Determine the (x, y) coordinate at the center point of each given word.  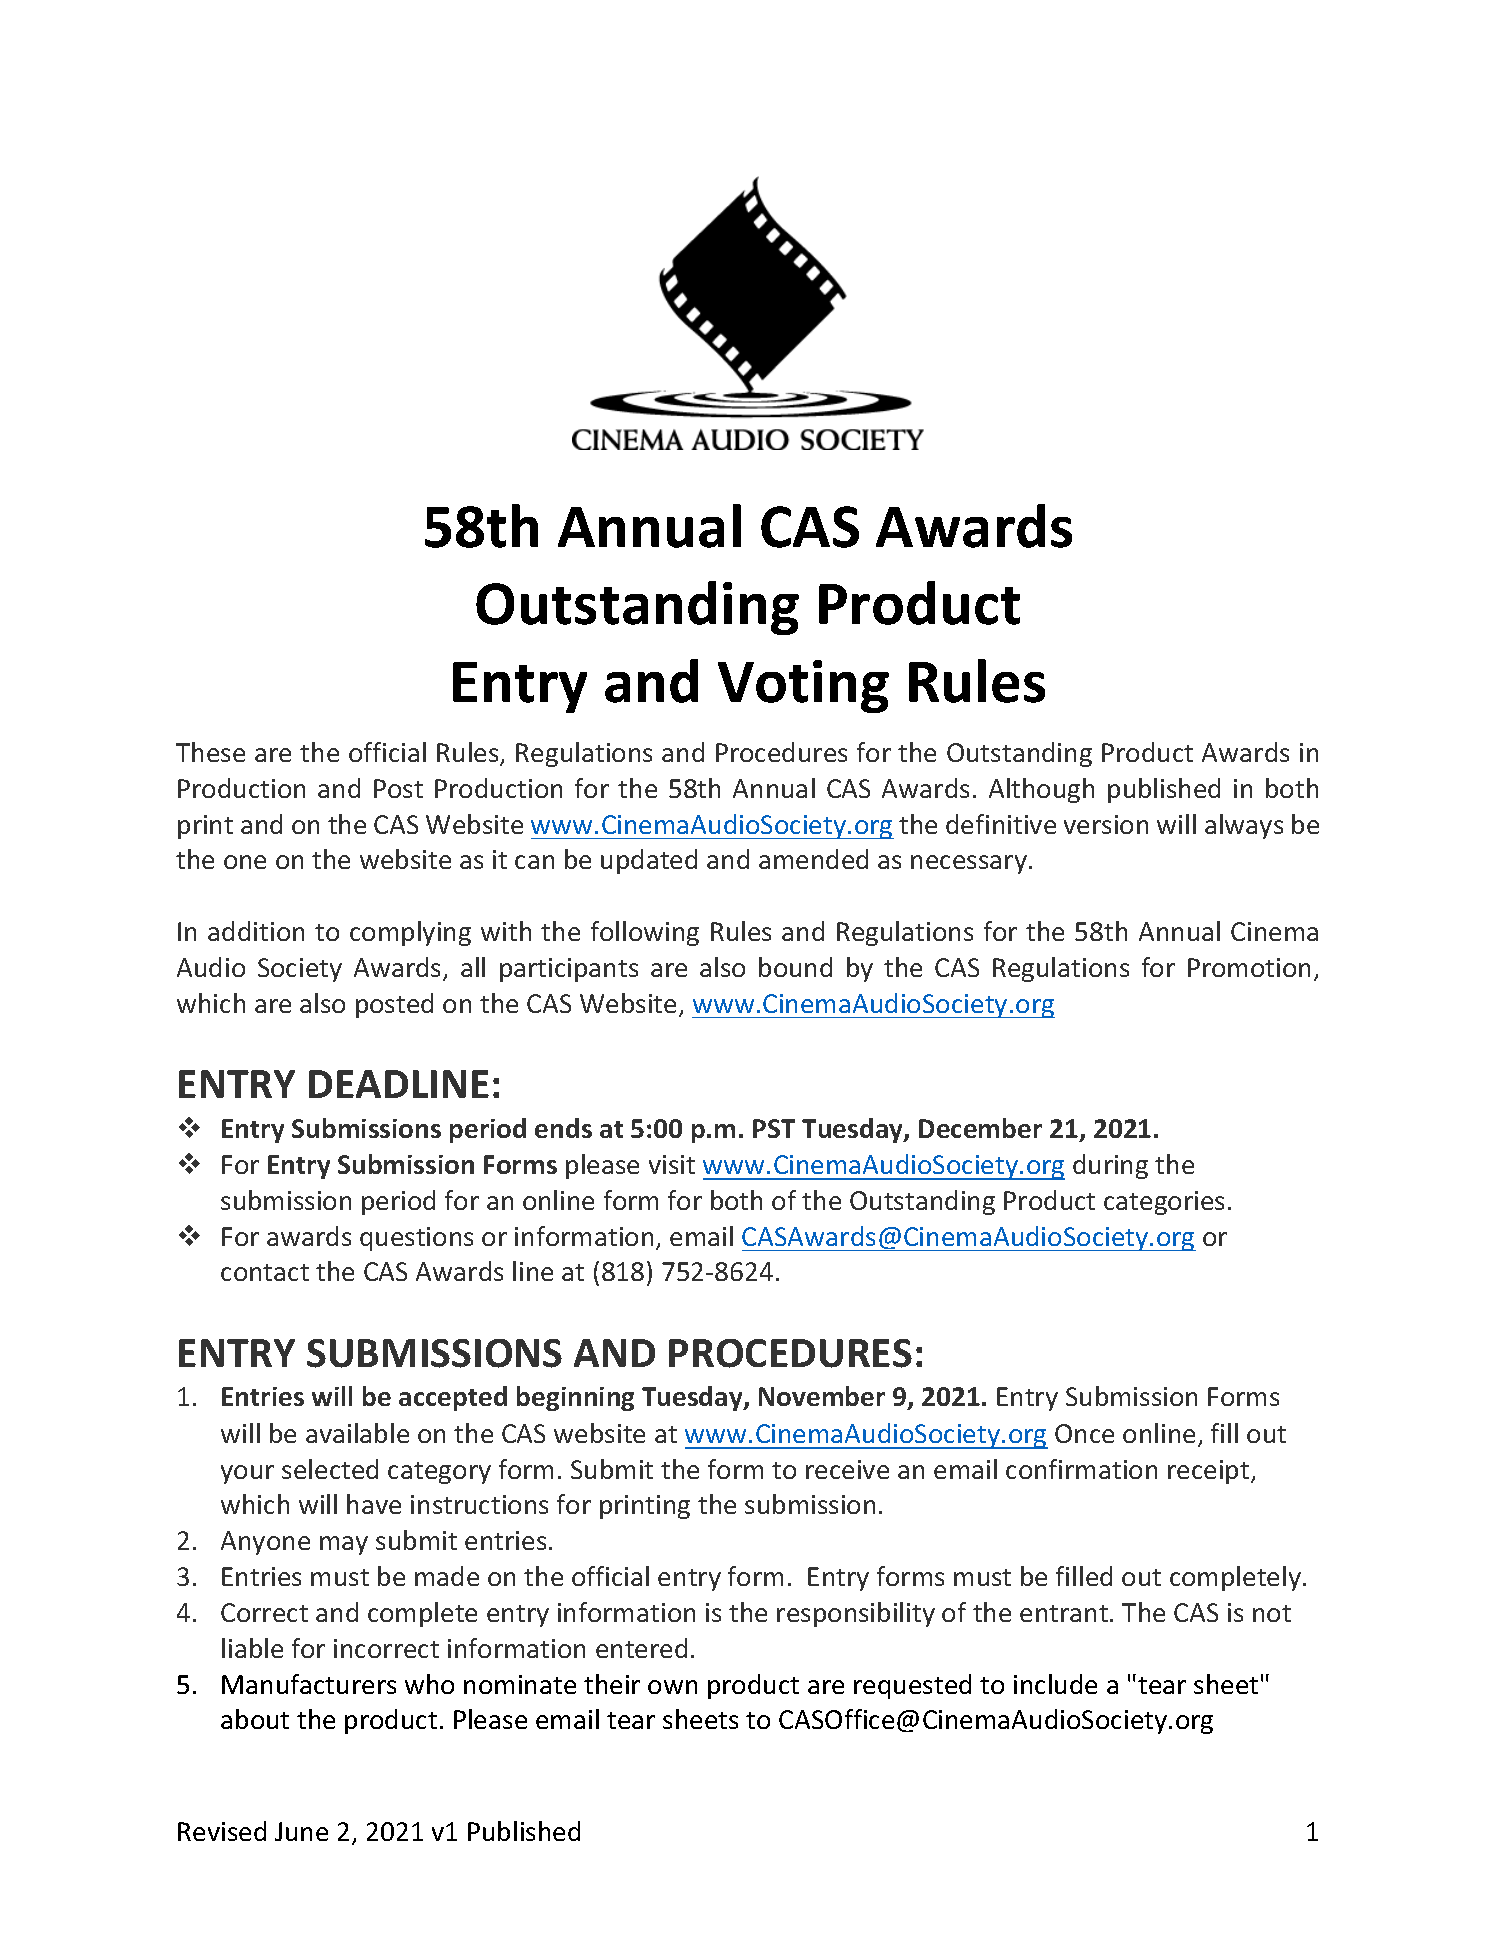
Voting (803, 686)
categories (1164, 1203)
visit (672, 1164)
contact (265, 1272)
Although (1041, 790)
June (301, 1831)
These (210, 752)
